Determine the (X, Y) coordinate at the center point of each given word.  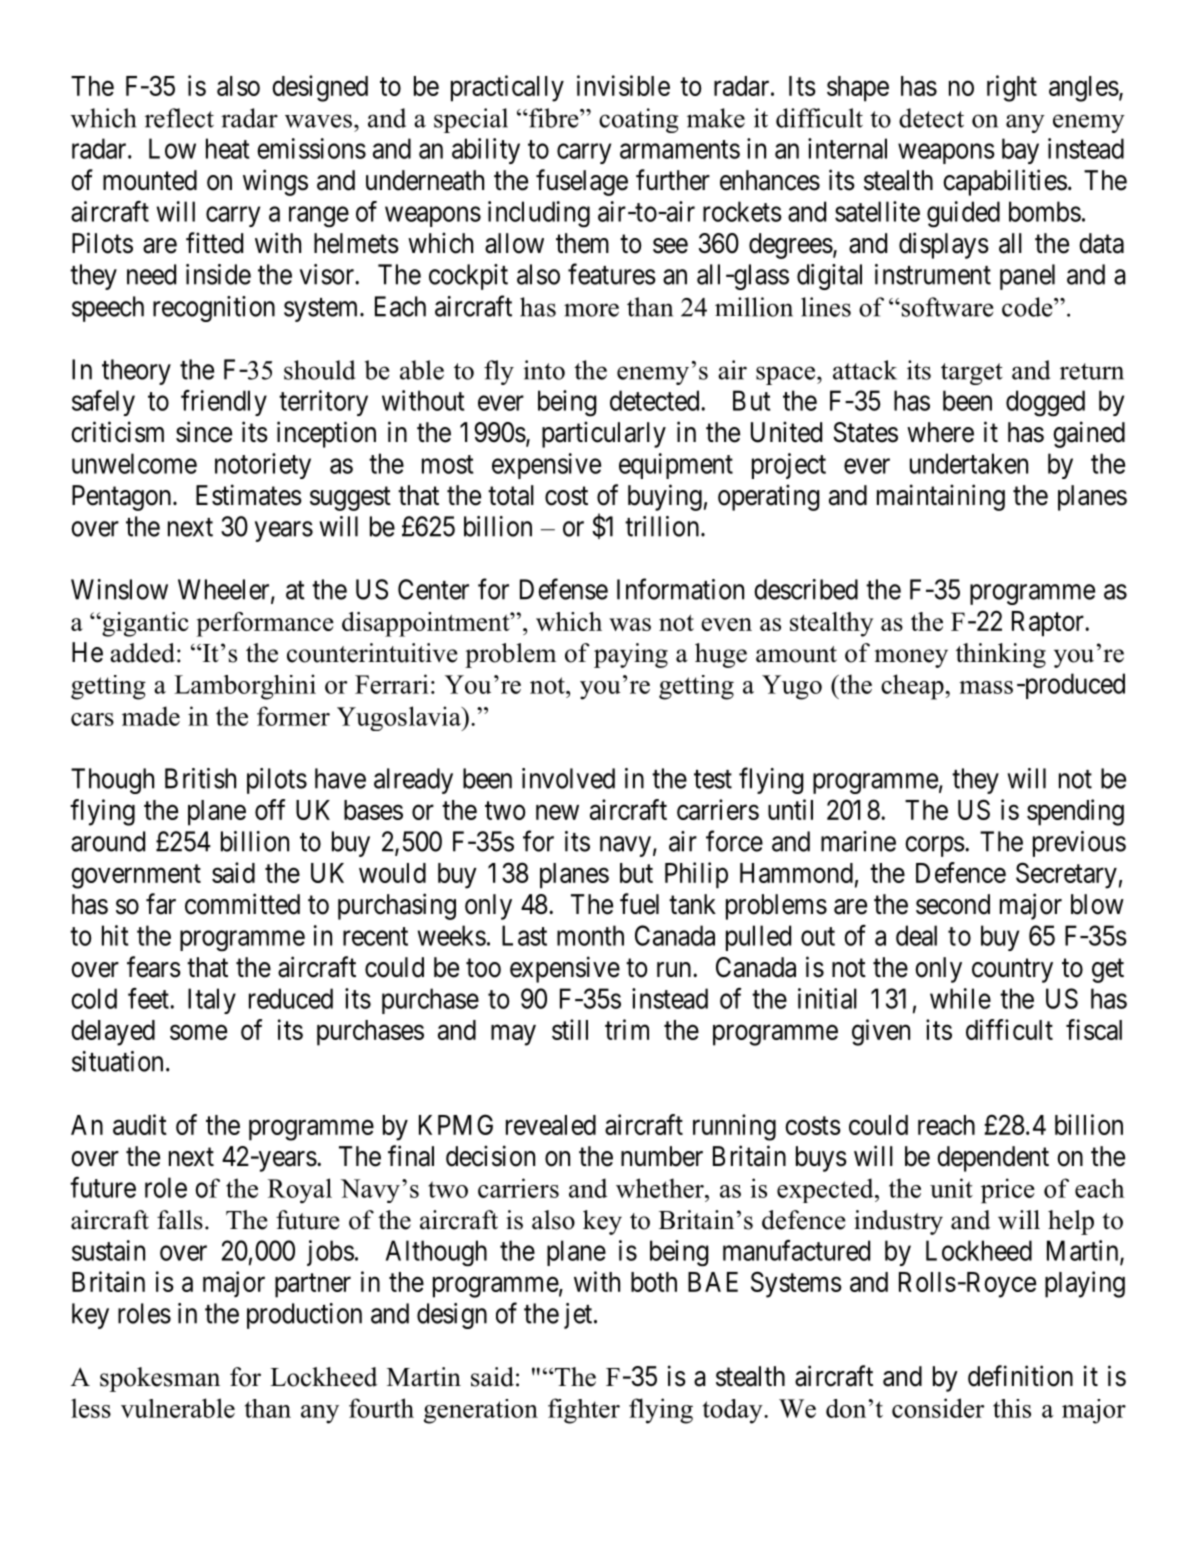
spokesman (160, 1379)
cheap (913, 687)
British (200, 778)
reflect (179, 118)
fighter (584, 1411)
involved (568, 778)
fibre (555, 118)
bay (1020, 151)
